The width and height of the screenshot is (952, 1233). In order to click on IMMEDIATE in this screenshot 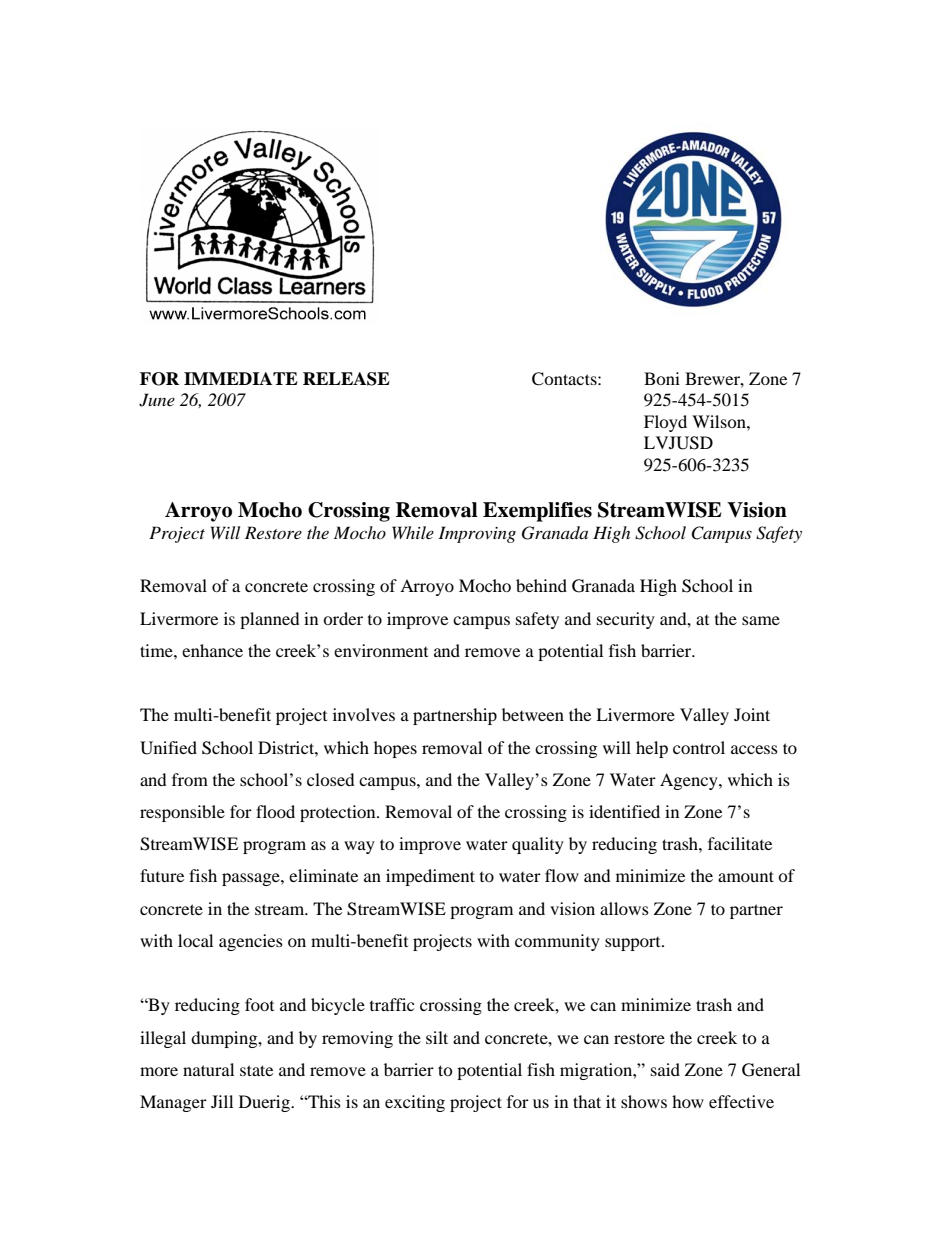, I will do `click(241, 378)`.
